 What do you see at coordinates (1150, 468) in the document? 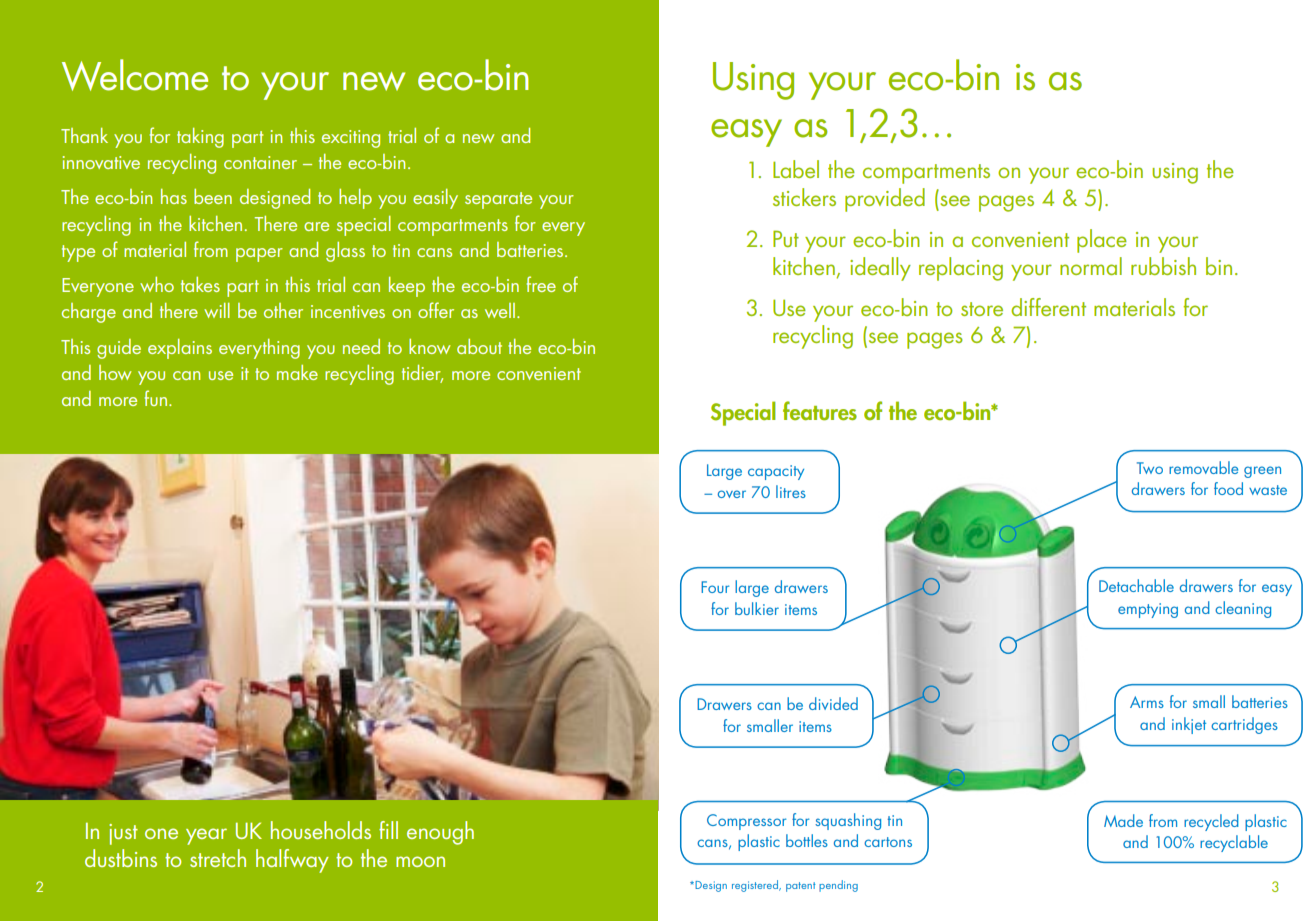
I see `Two` at bounding box center [1150, 468].
